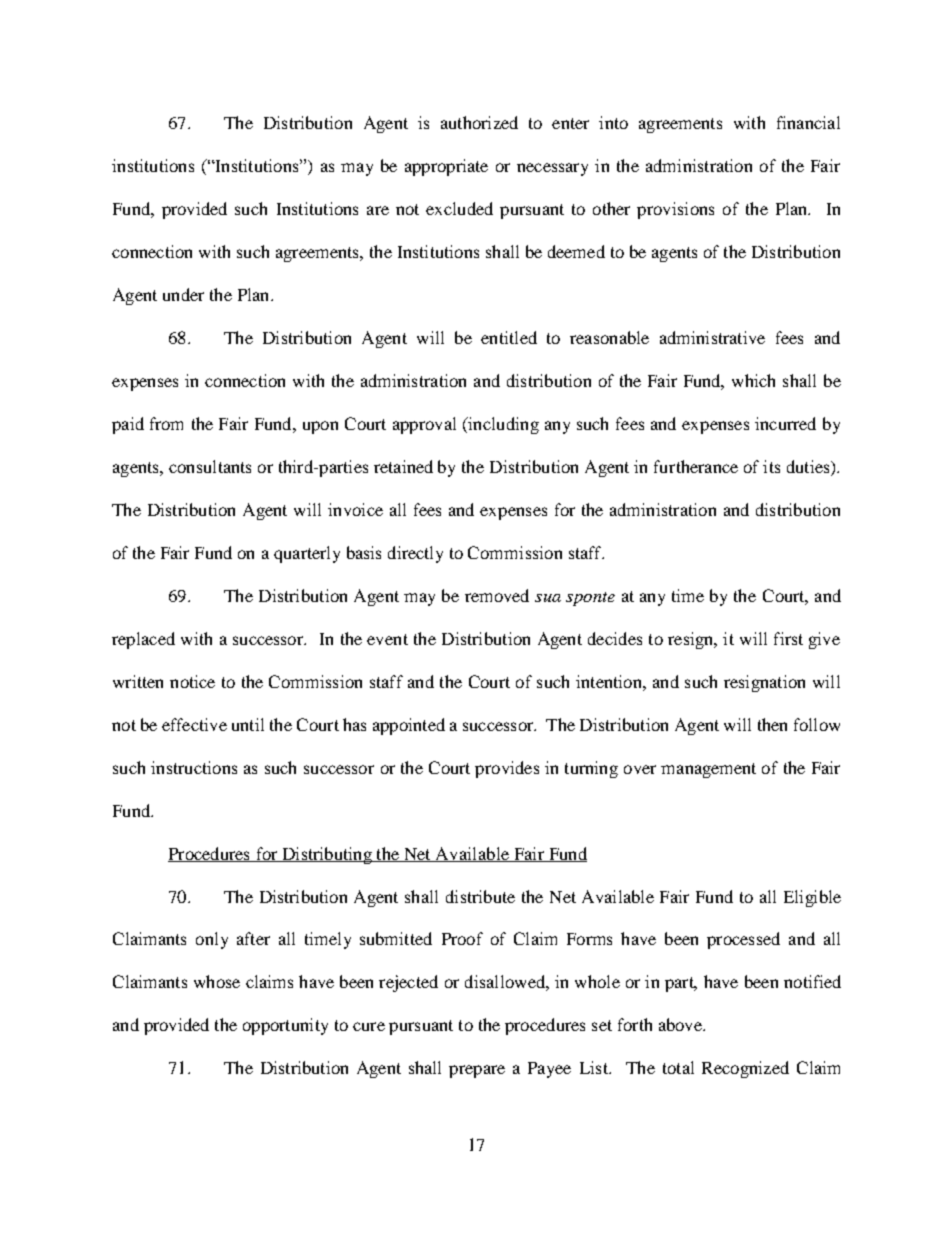 The width and height of the screenshot is (952, 1233). I want to click on prepare, so click(477, 1071).
